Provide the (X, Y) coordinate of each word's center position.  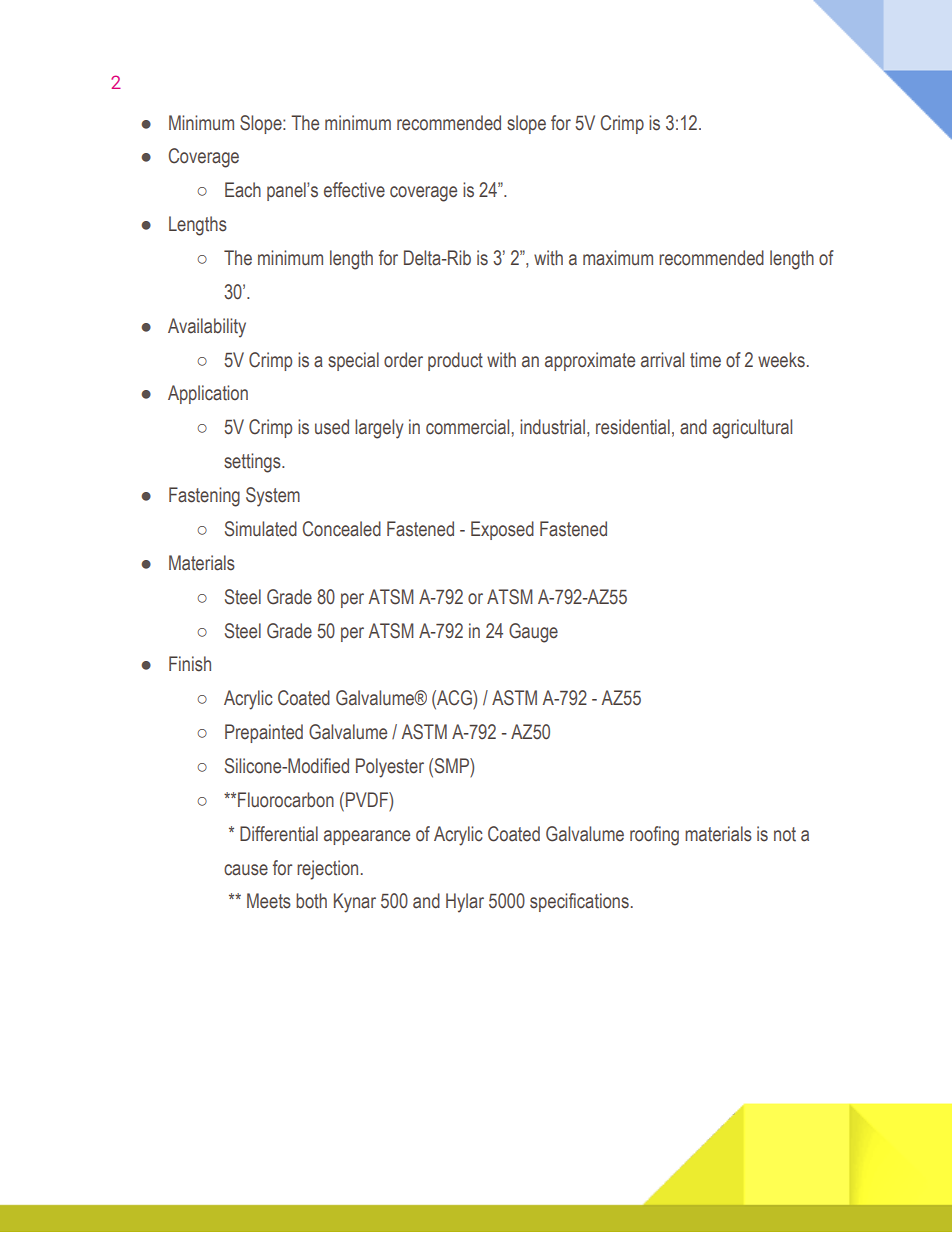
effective (354, 190)
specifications (579, 902)
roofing (654, 836)
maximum (618, 258)
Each (243, 190)
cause (246, 870)
